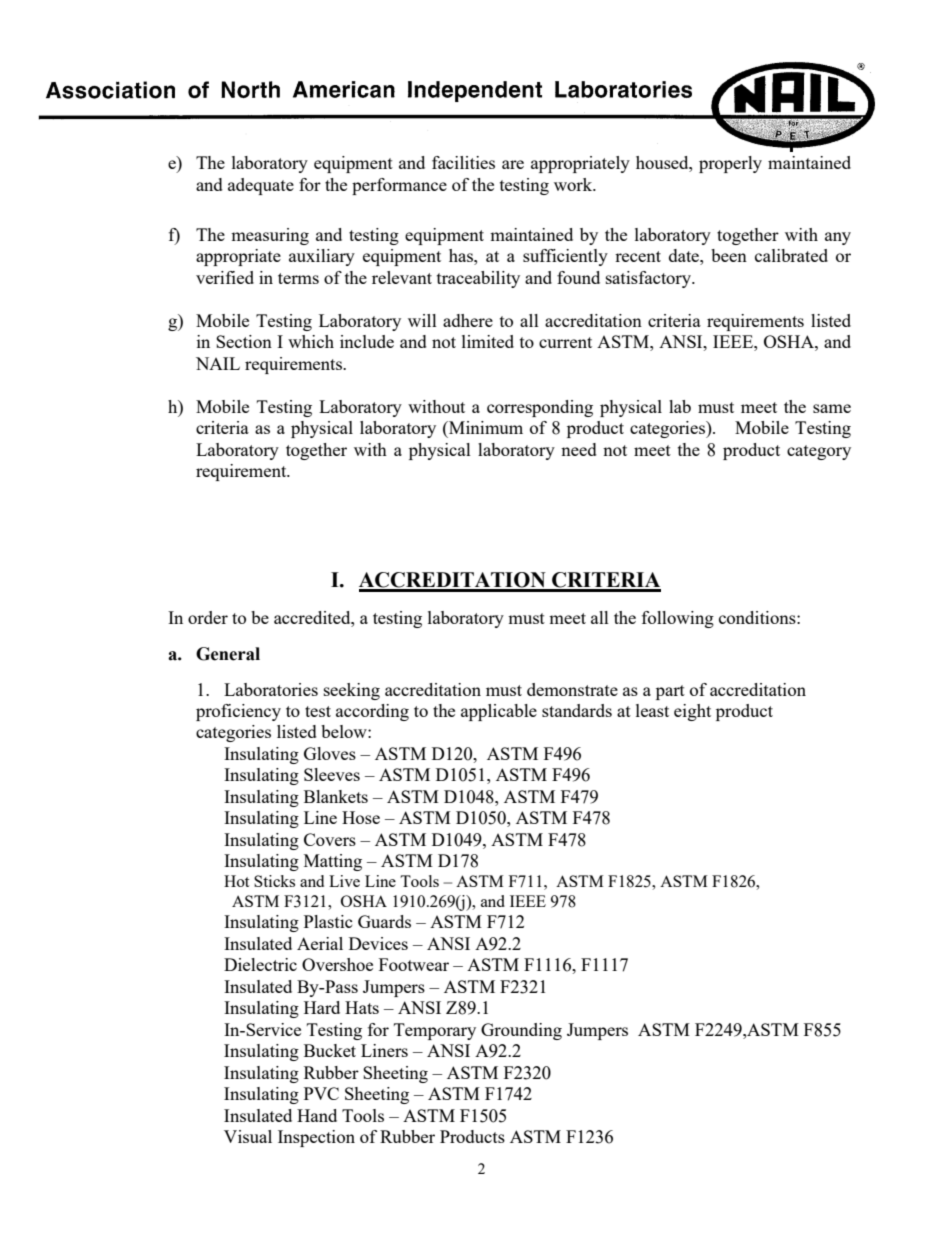 The height and width of the document is (1233, 952). I want to click on properly, so click(730, 164).
